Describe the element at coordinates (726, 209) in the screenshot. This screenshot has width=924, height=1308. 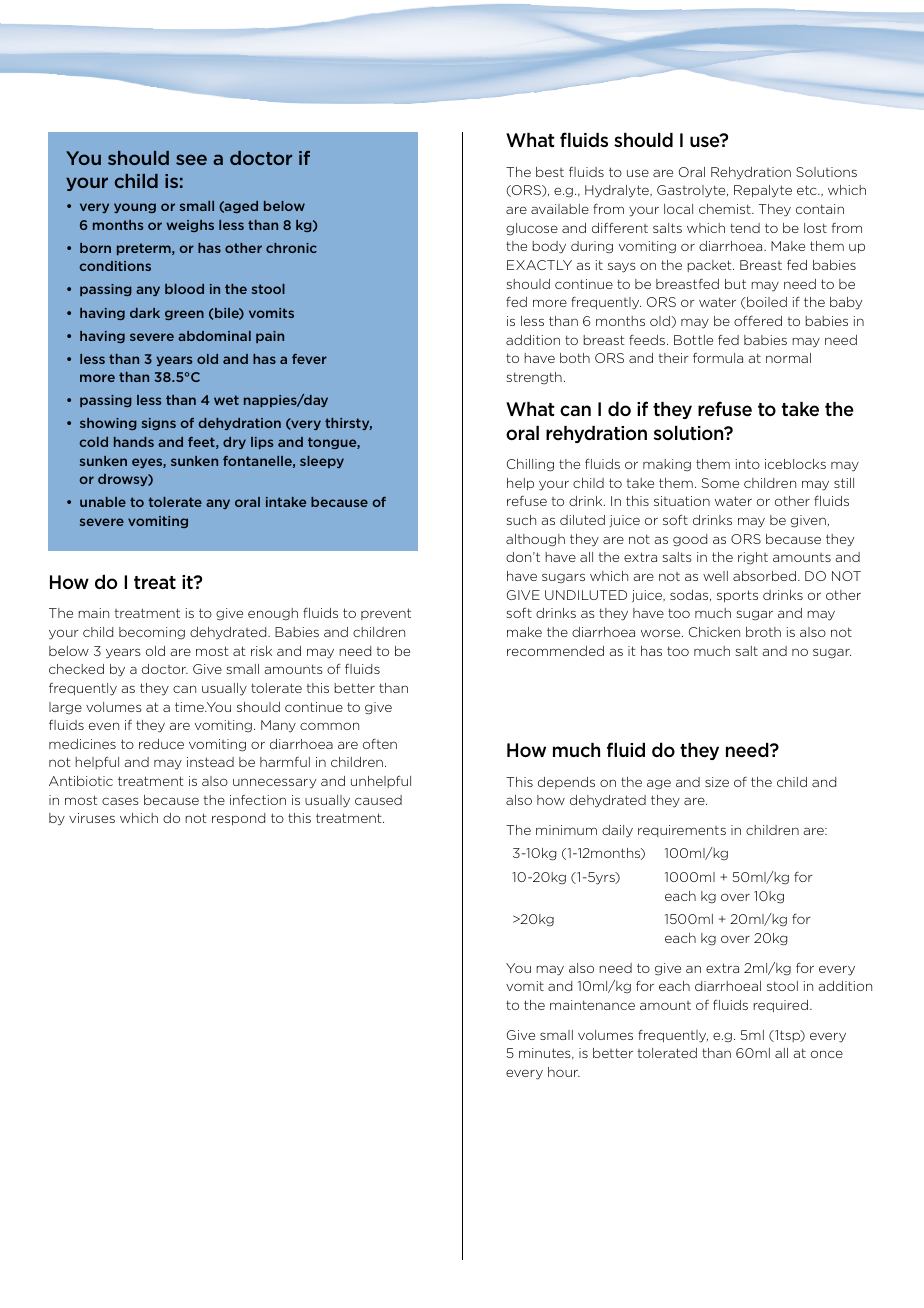
I see `chemist` at that location.
